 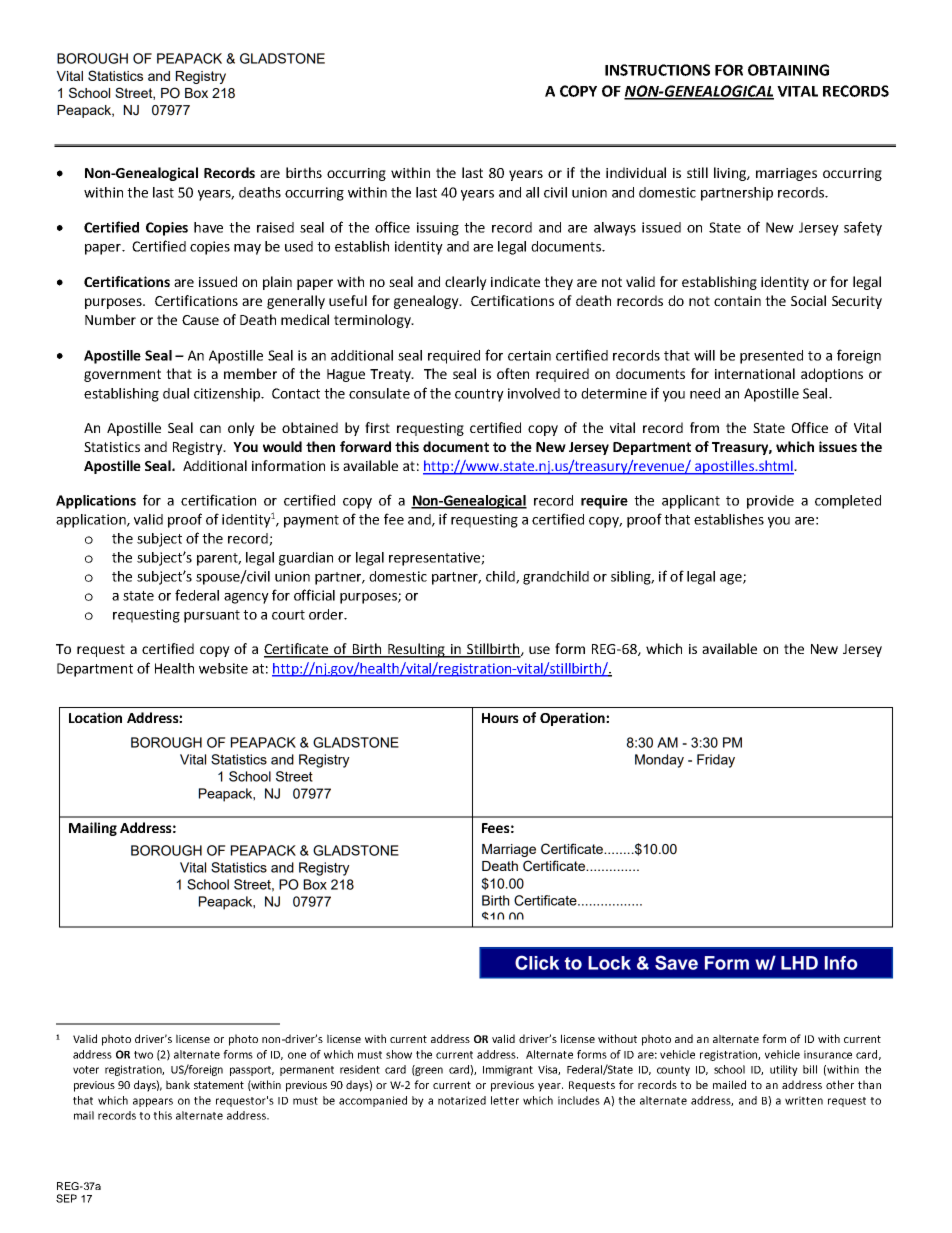 I want to click on provide, so click(x=770, y=502).
